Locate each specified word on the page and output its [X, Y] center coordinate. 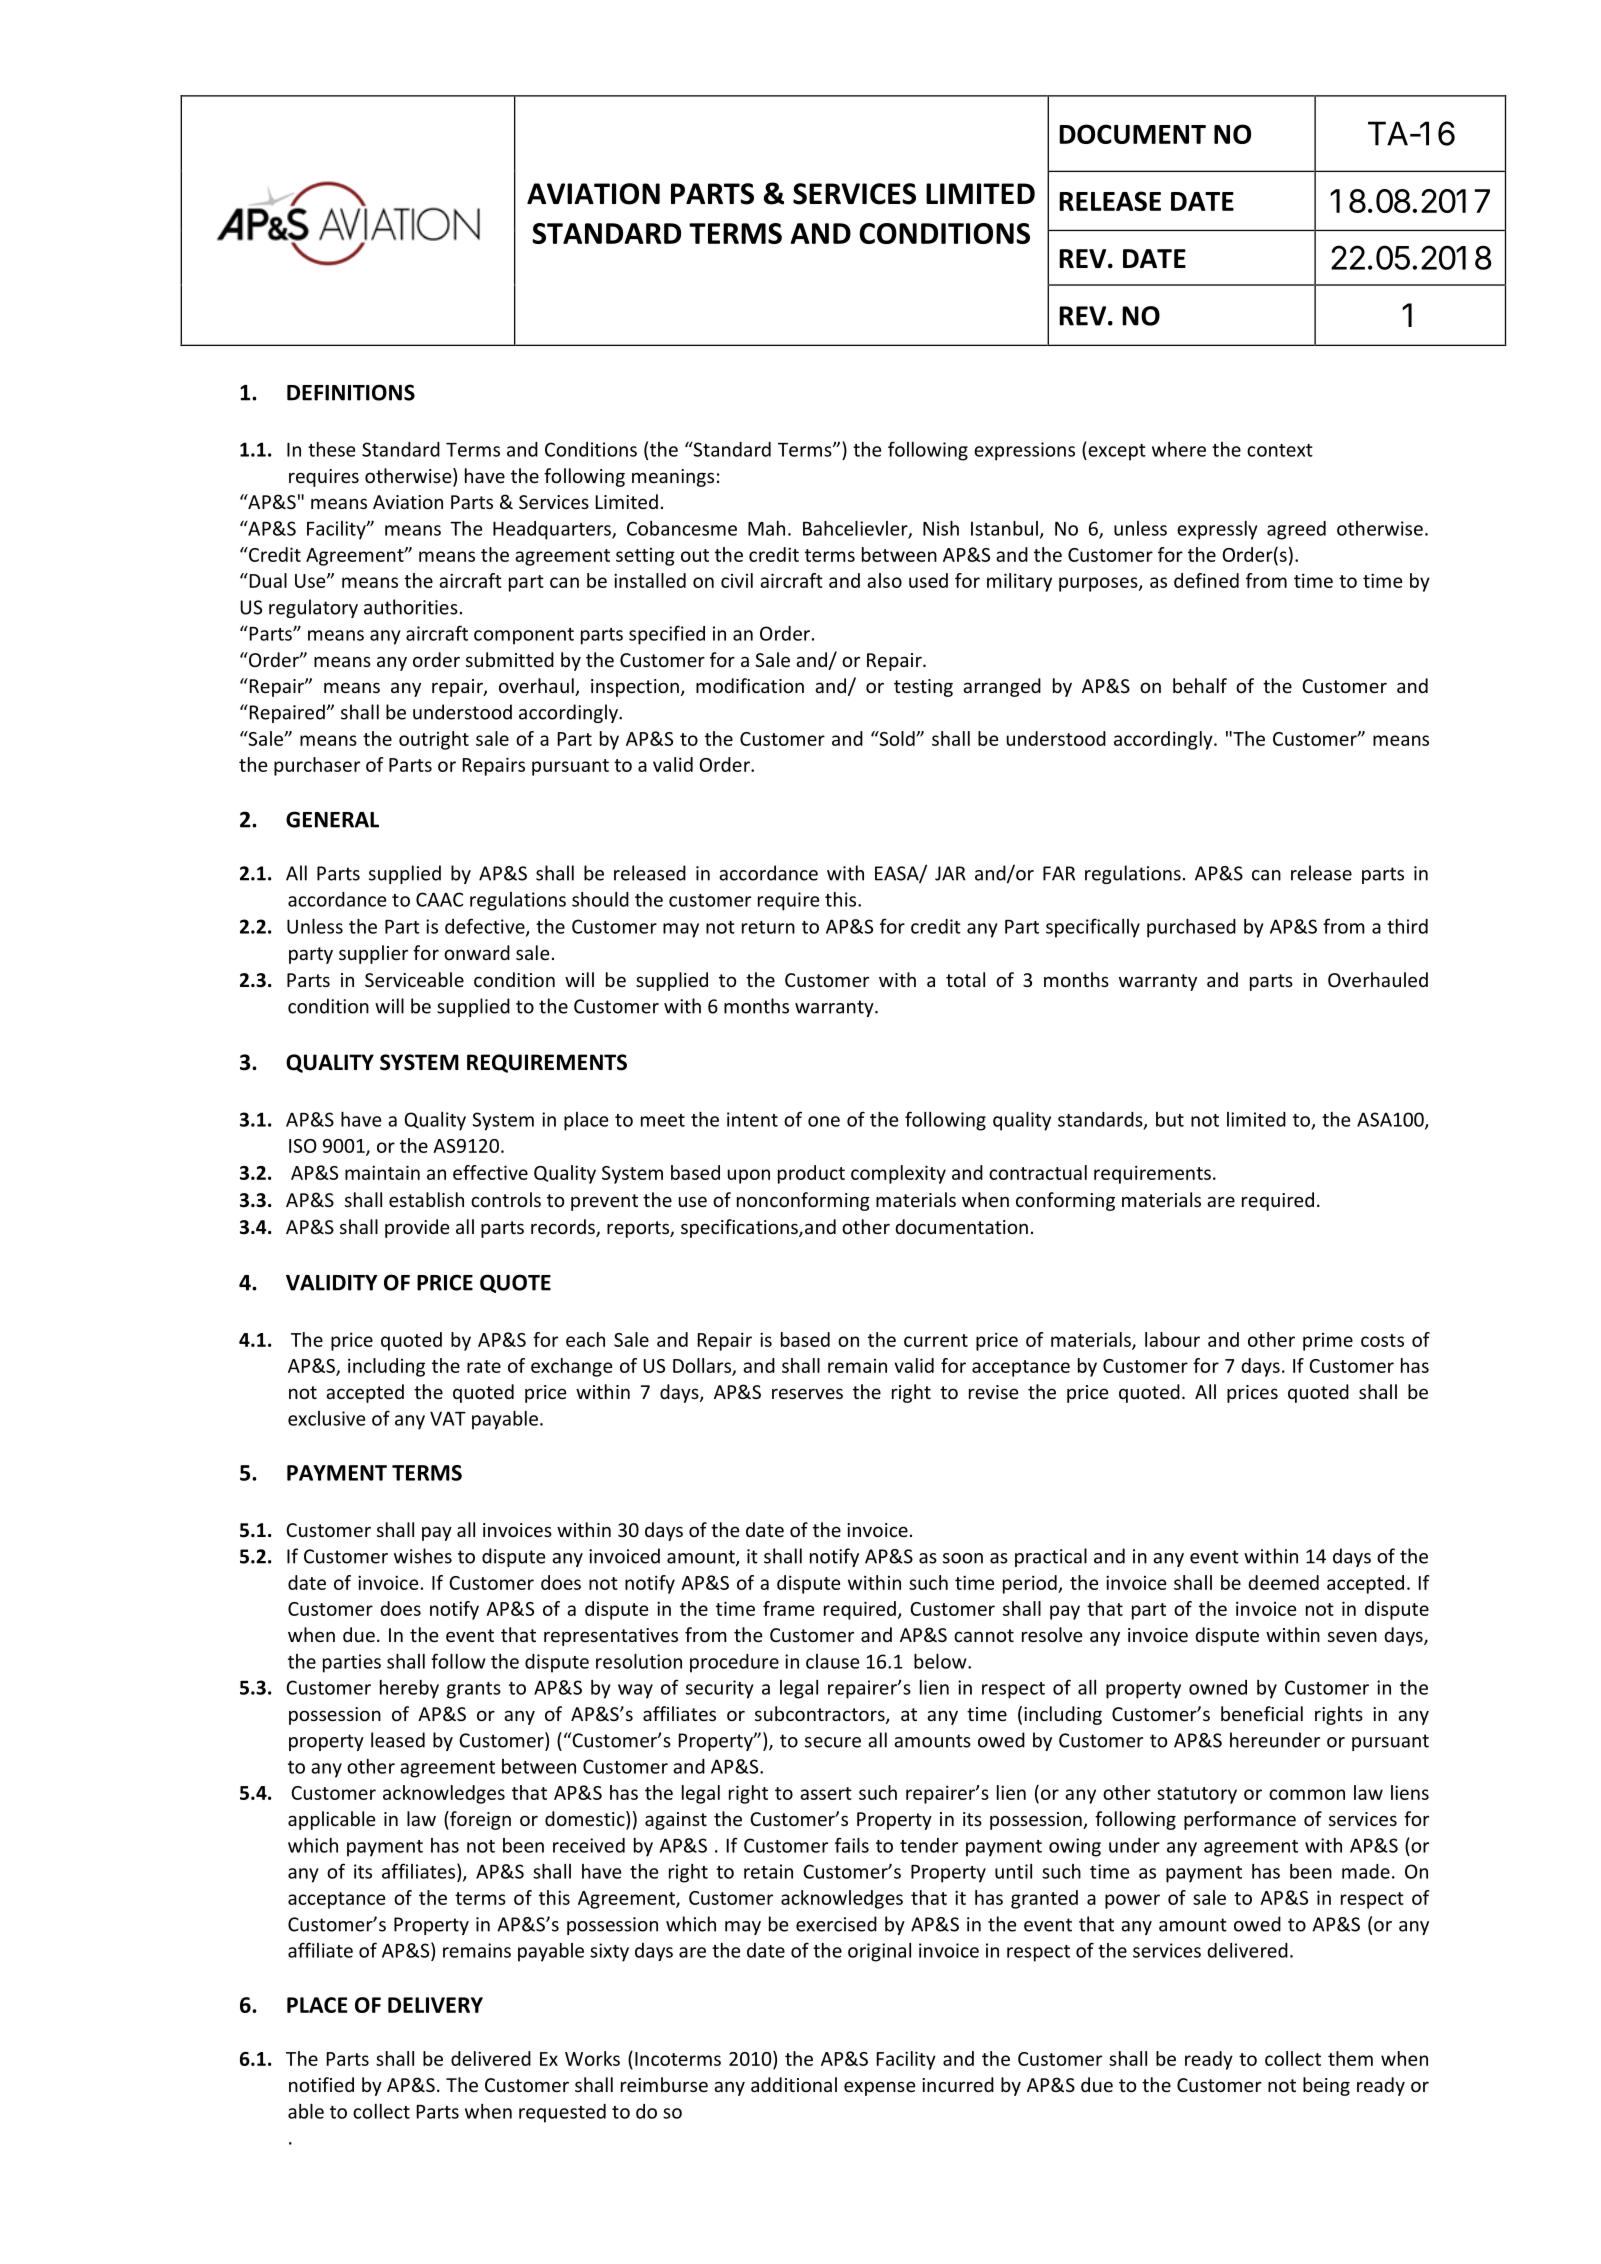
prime [1328, 1342]
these [331, 449]
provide [417, 1228]
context [1280, 450]
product [811, 1174]
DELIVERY [435, 2005]
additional [794, 2084]
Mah [766, 528]
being [1326, 2086]
